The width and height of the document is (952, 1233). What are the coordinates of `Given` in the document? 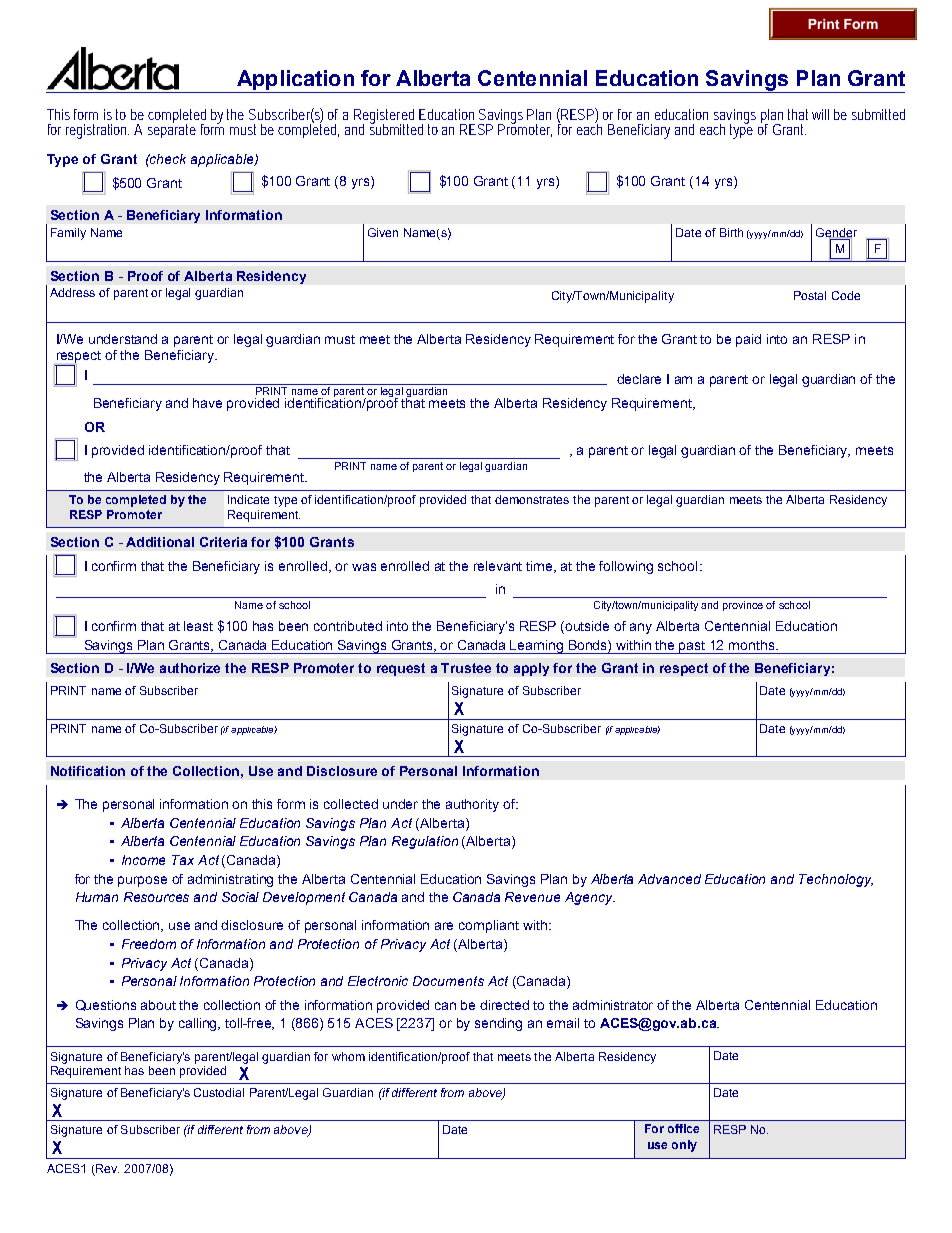 It's located at (383, 232).
